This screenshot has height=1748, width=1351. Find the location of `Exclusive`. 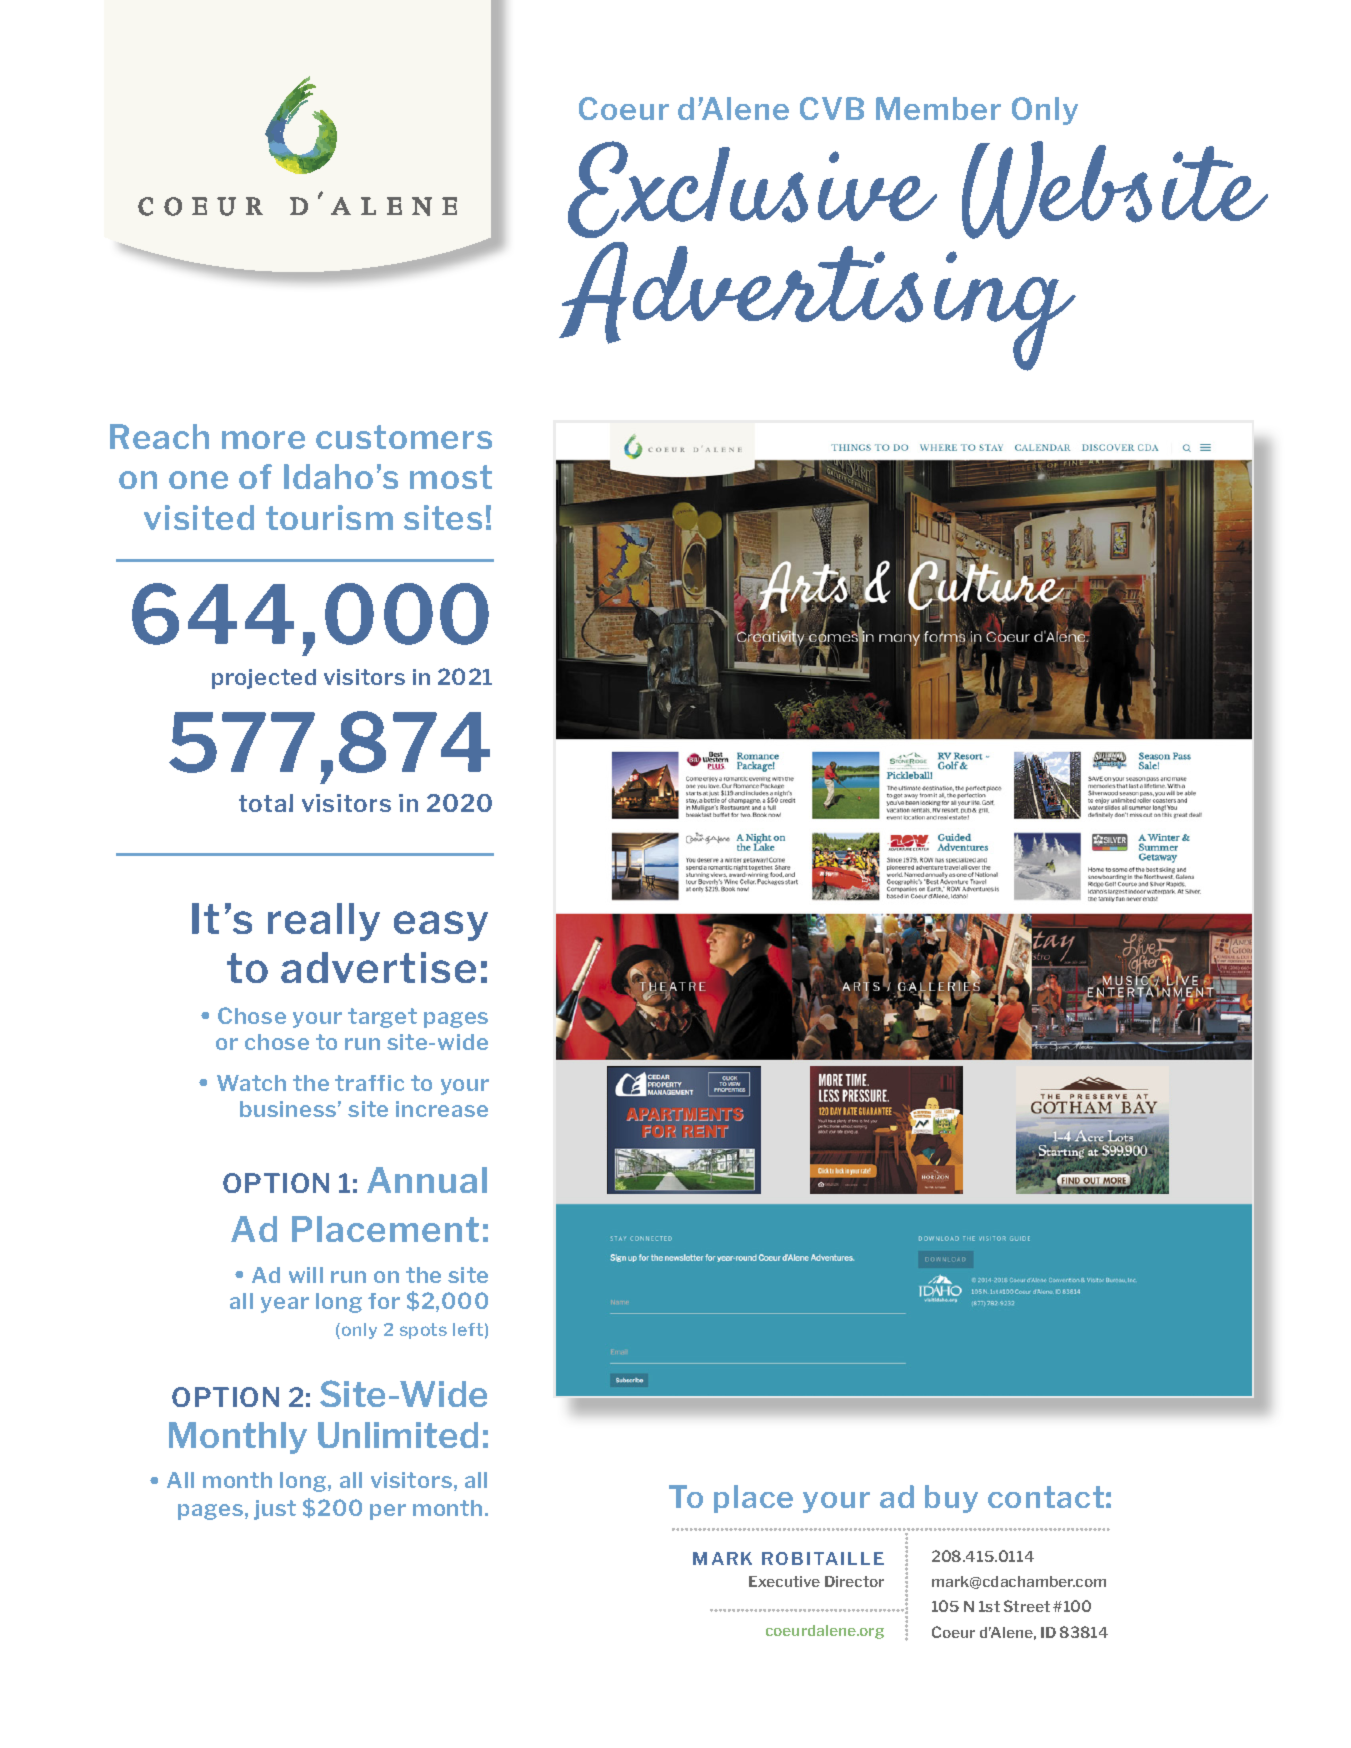

Exclusive is located at coordinates (752, 189).
